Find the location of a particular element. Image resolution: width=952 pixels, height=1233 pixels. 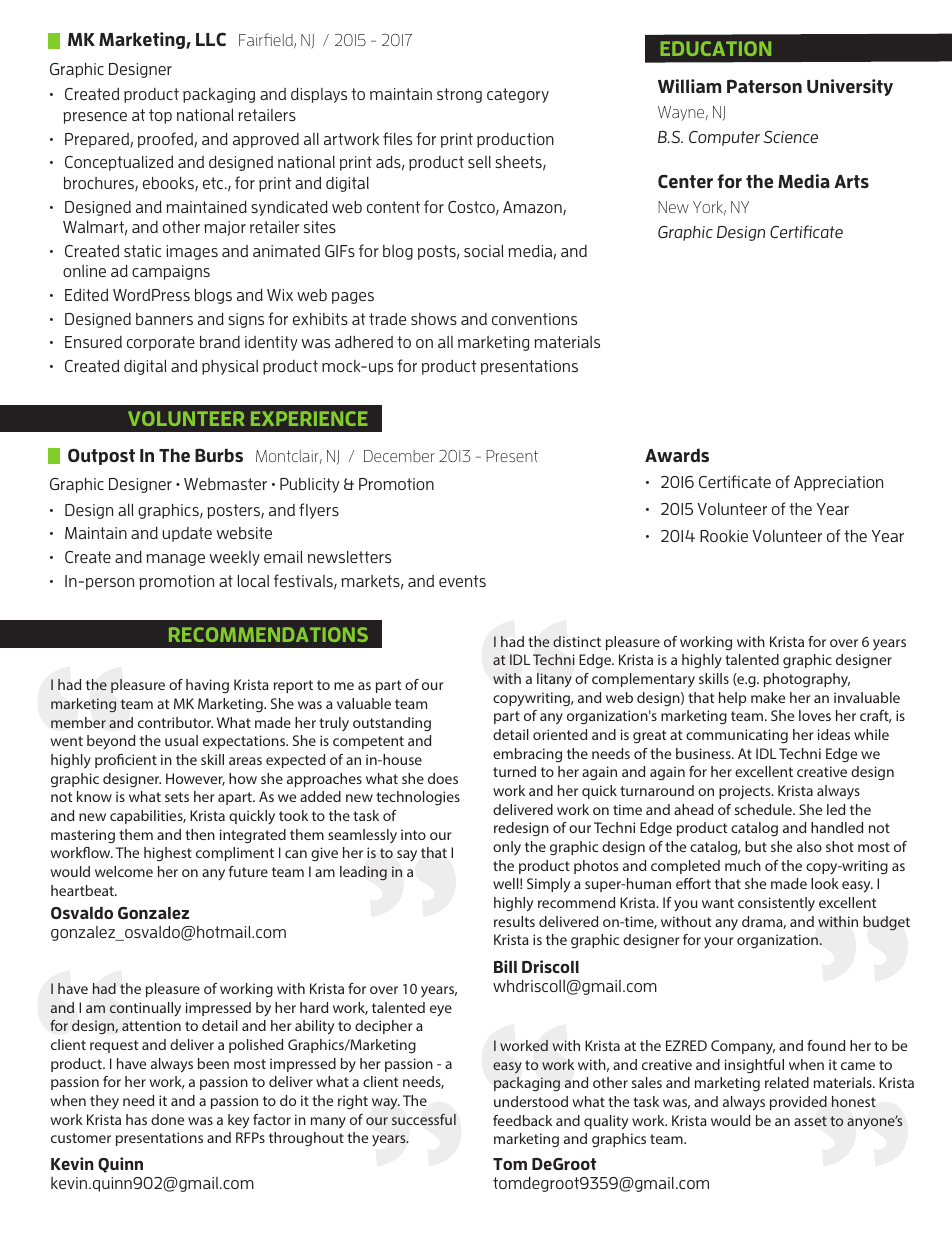

provided is located at coordinates (798, 1103).
